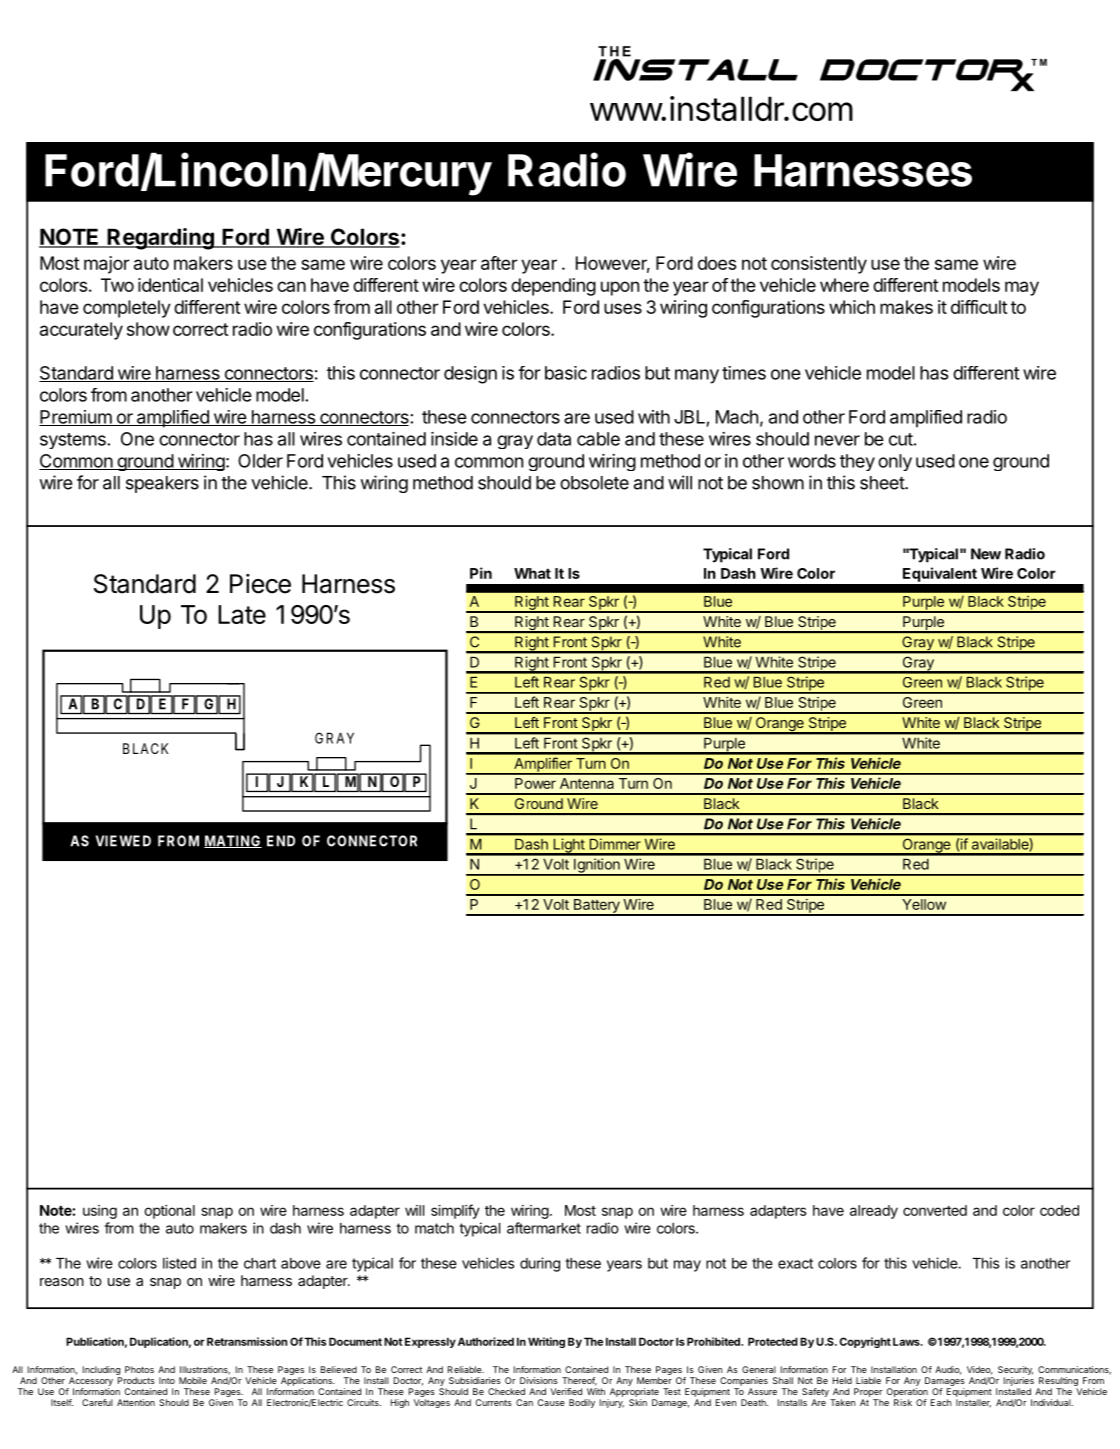 The width and height of the screenshot is (1120, 1449). I want to click on MATING, so click(233, 841).
